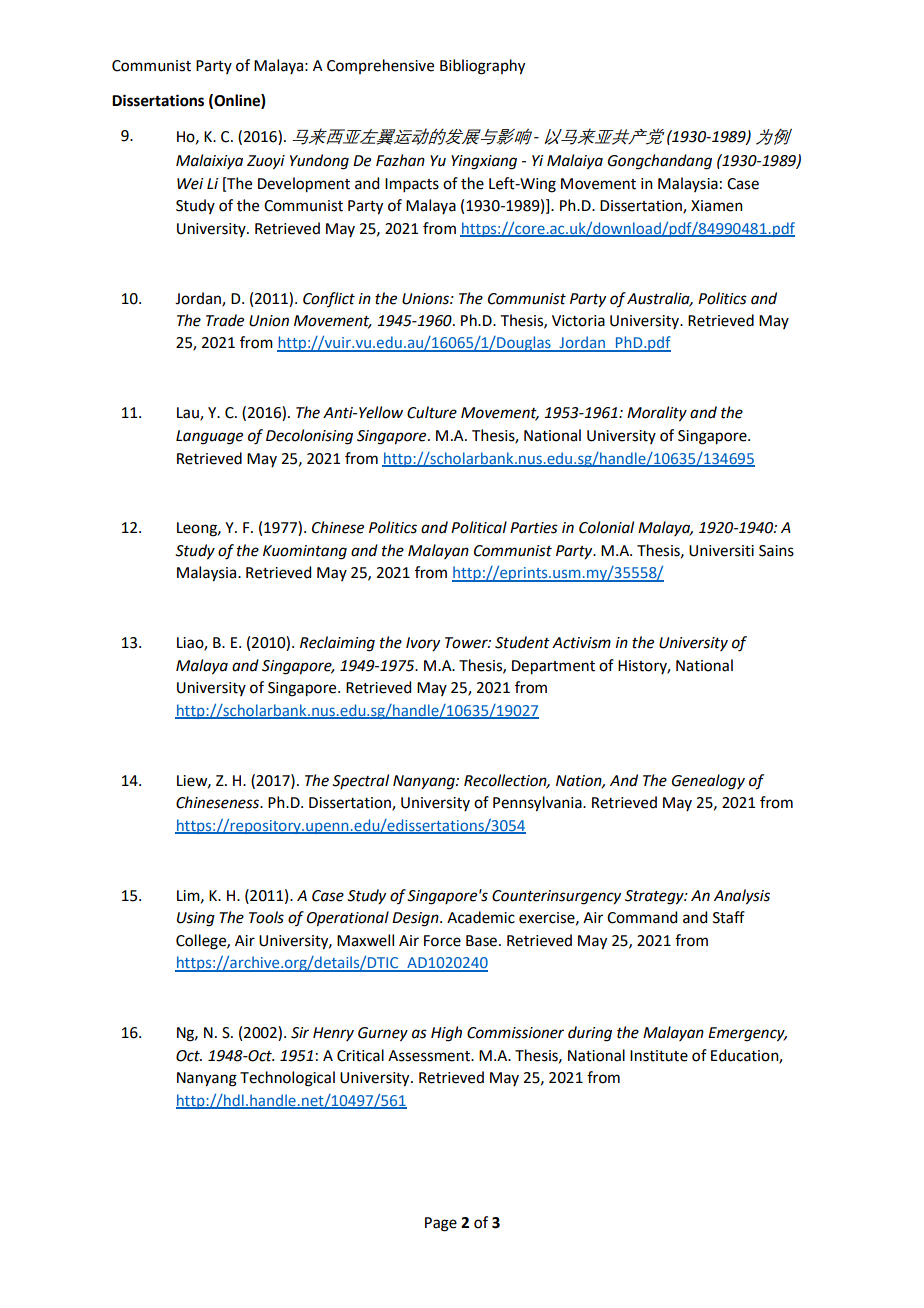 This screenshot has width=924, height=1308. Describe the element at coordinates (657, 414) in the screenshot. I see `Morality` at that location.
